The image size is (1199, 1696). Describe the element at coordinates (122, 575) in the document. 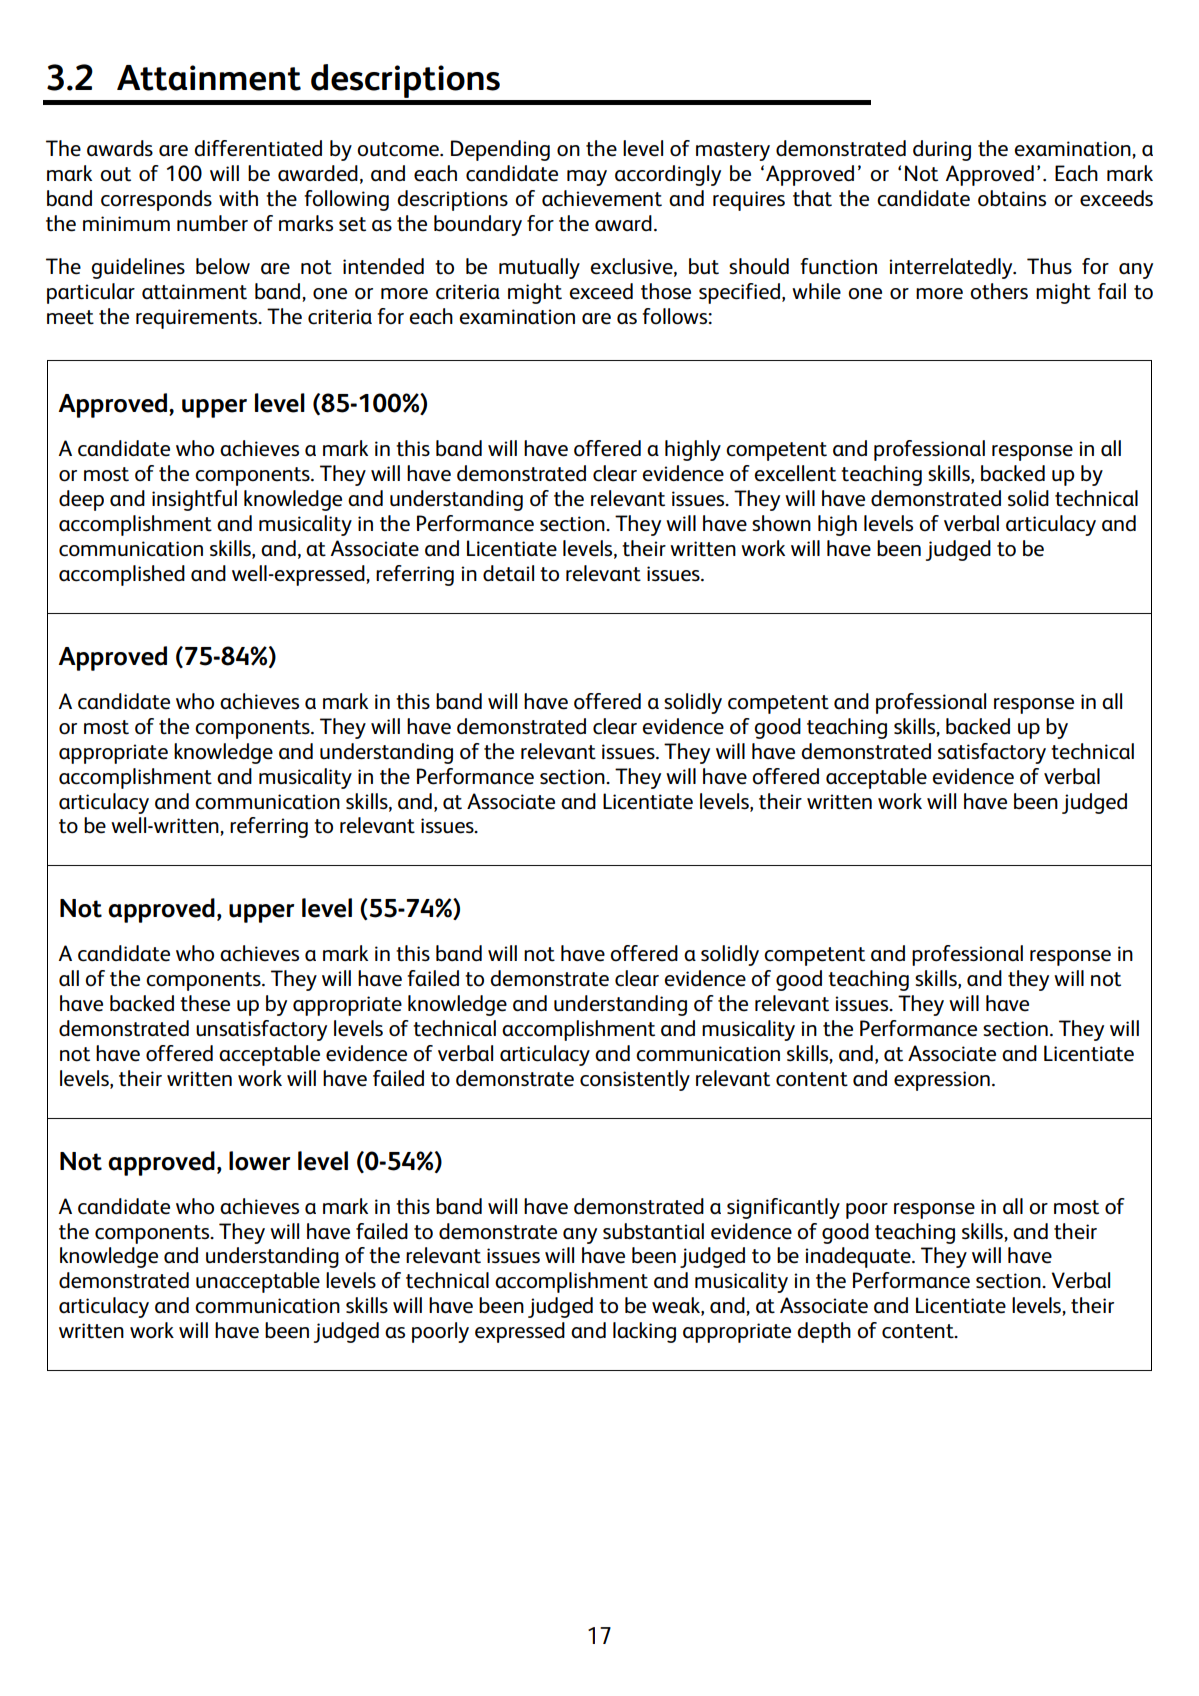

I see `accomplished` at that location.
